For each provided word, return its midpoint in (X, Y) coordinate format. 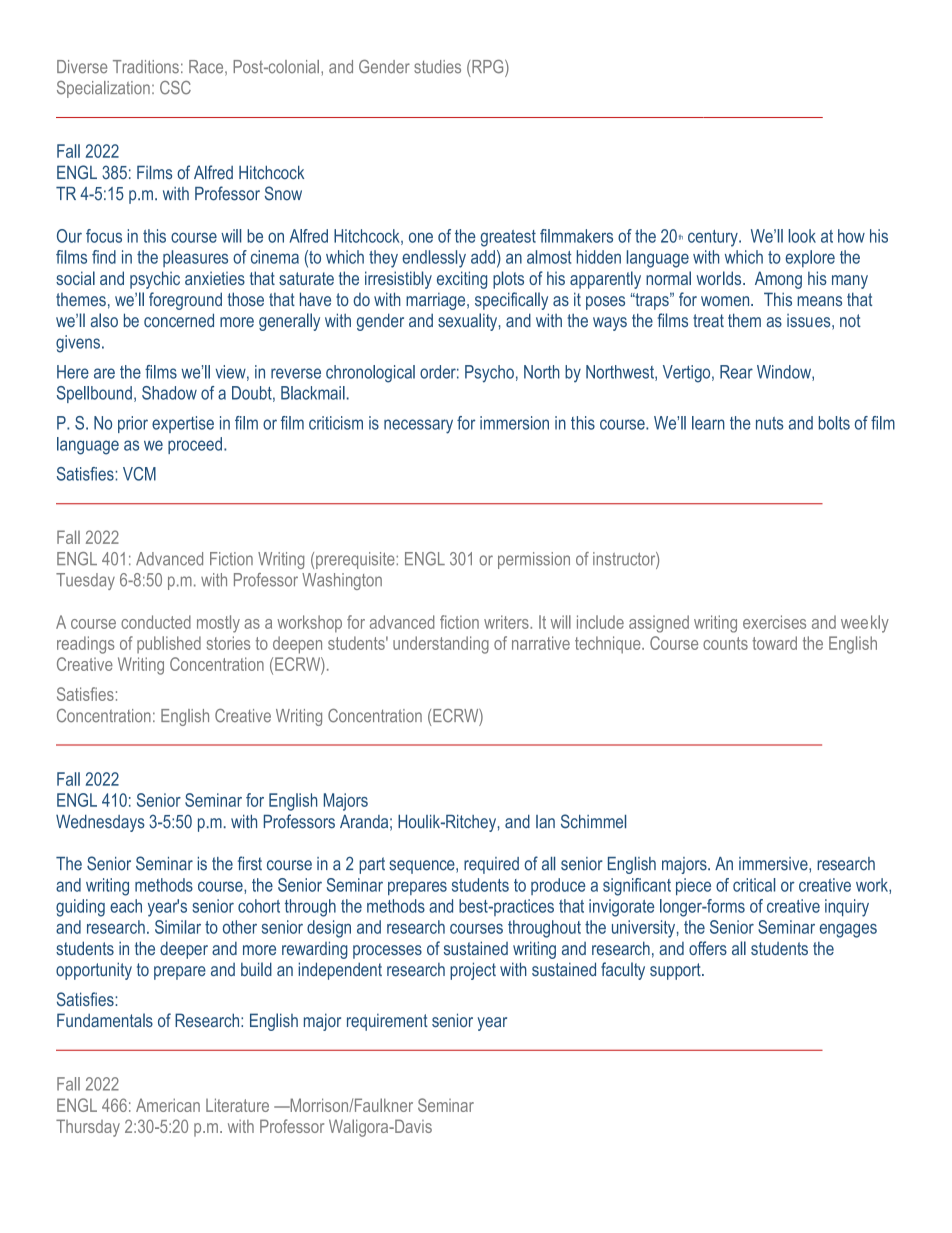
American (168, 1105)
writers (507, 622)
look (802, 236)
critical (754, 885)
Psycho (489, 374)
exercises (774, 622)
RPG (489, 67)
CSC (175, 88)
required (491, 865)
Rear (736, 372)
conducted (156, 622)
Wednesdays (100, 823)
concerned (179, 320)
